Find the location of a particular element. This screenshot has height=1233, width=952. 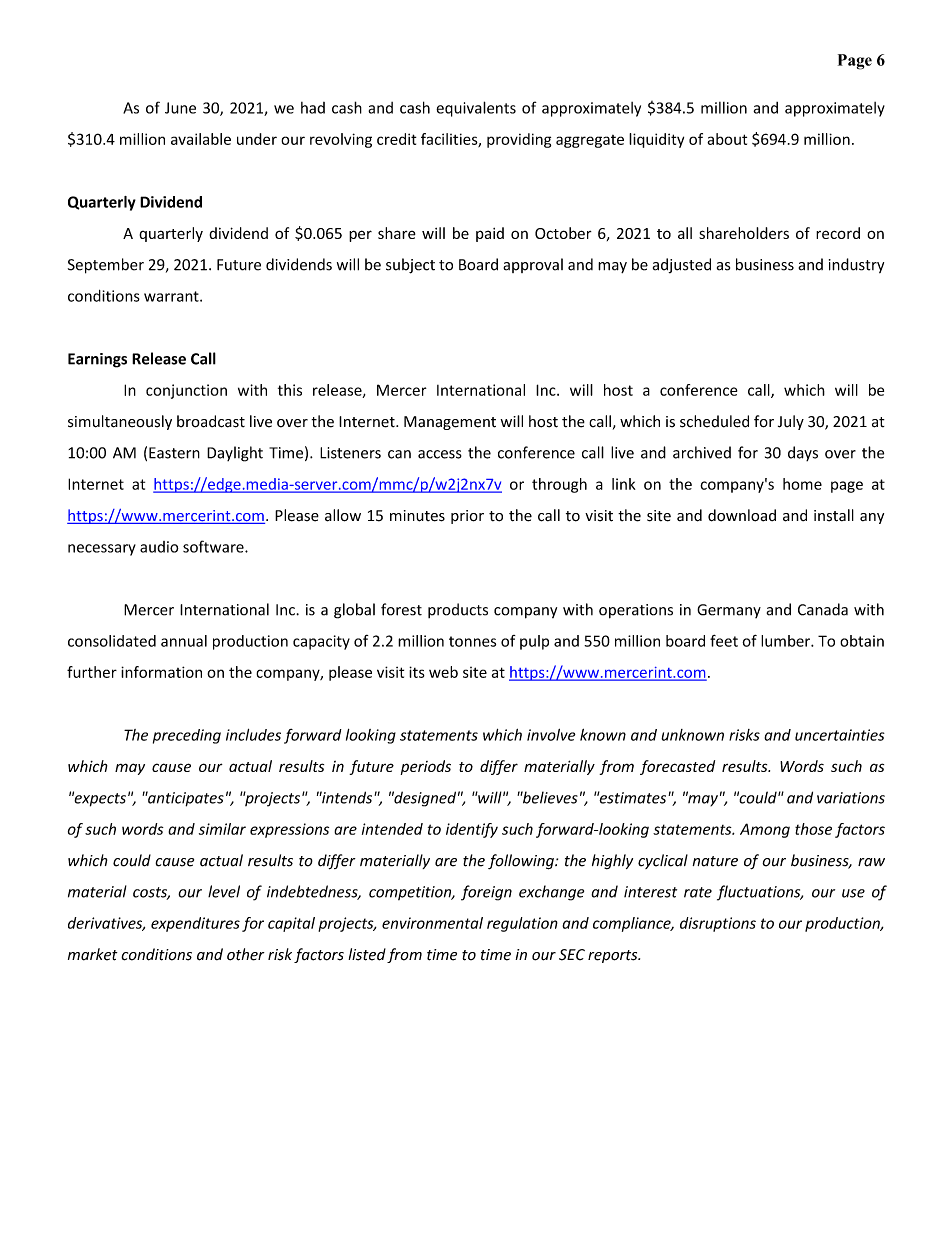

available is located at coordinates (201, 139).
